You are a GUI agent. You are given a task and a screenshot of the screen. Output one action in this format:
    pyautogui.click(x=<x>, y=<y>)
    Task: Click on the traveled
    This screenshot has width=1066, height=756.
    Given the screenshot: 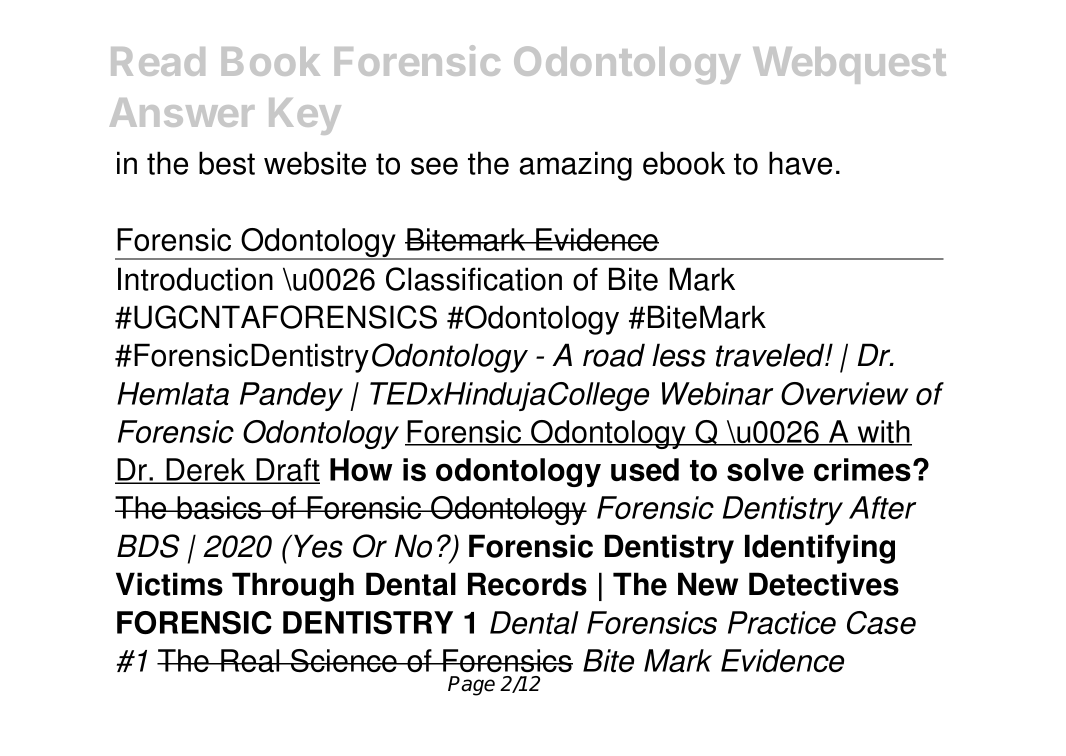 What is the action you would take?
    pyautogui.click(x=771, y=355)
